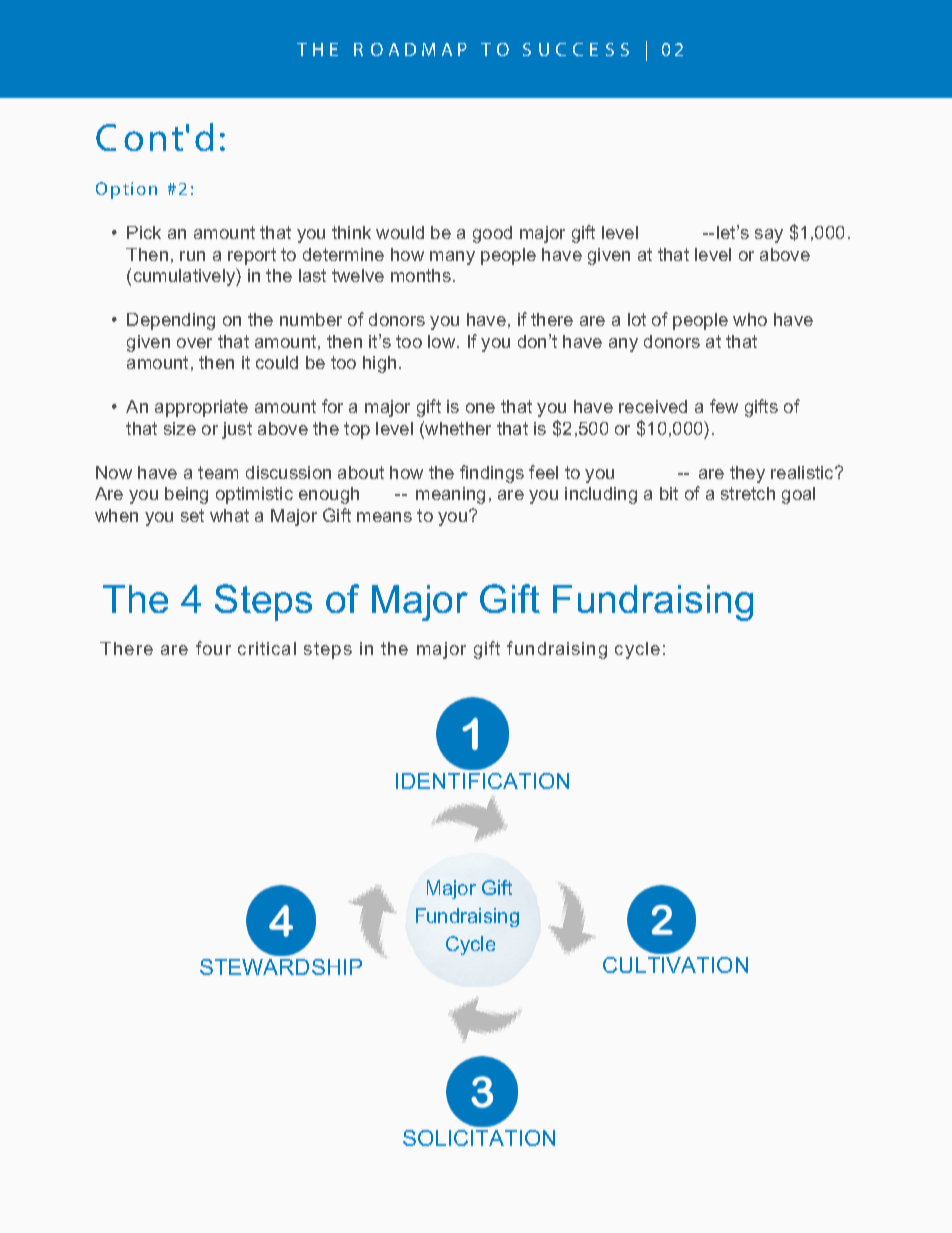  I want to click on four, so click(213, 648).
